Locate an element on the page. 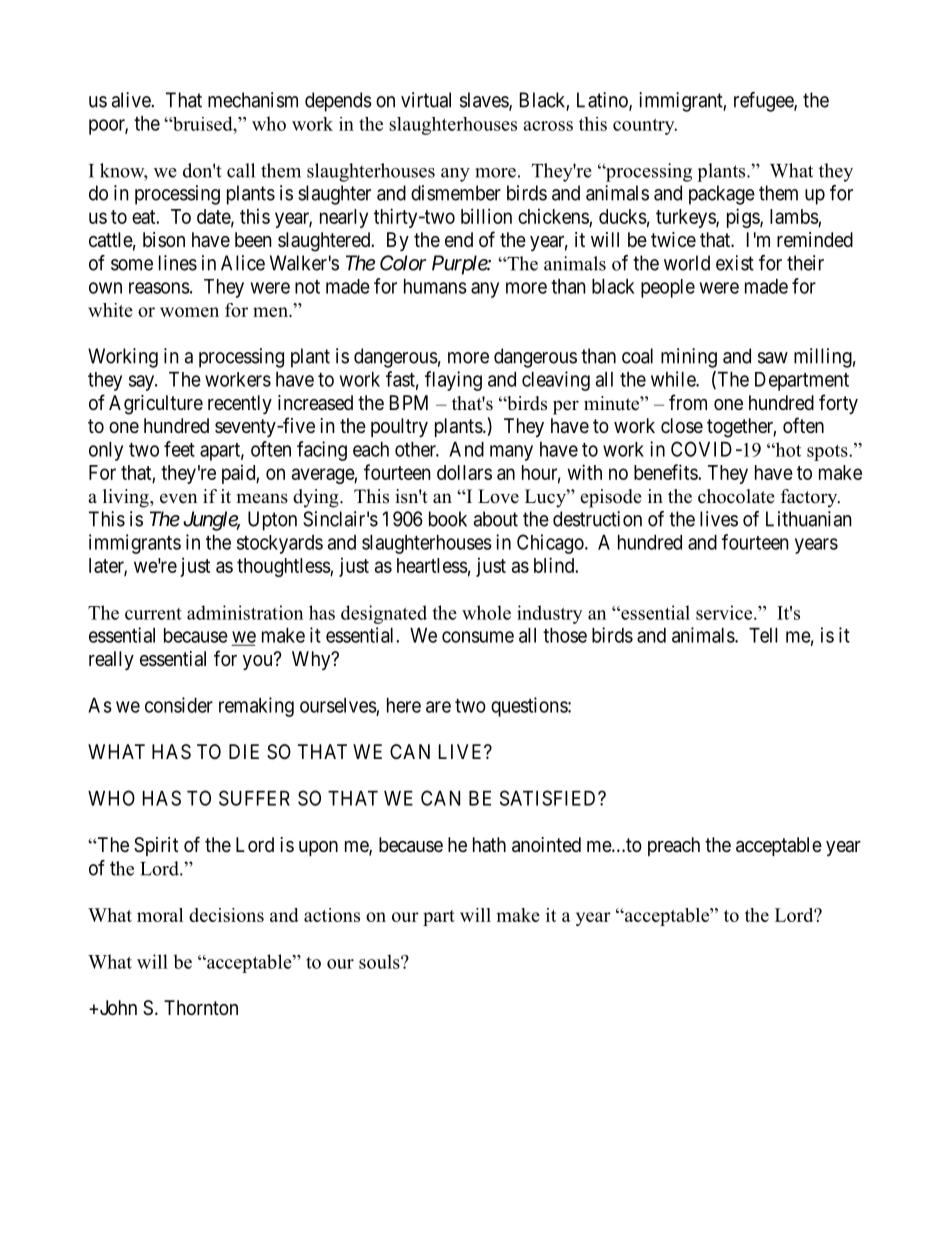 The width and height of the document is (952, 1233). from is located at coordinates (688, 402).
